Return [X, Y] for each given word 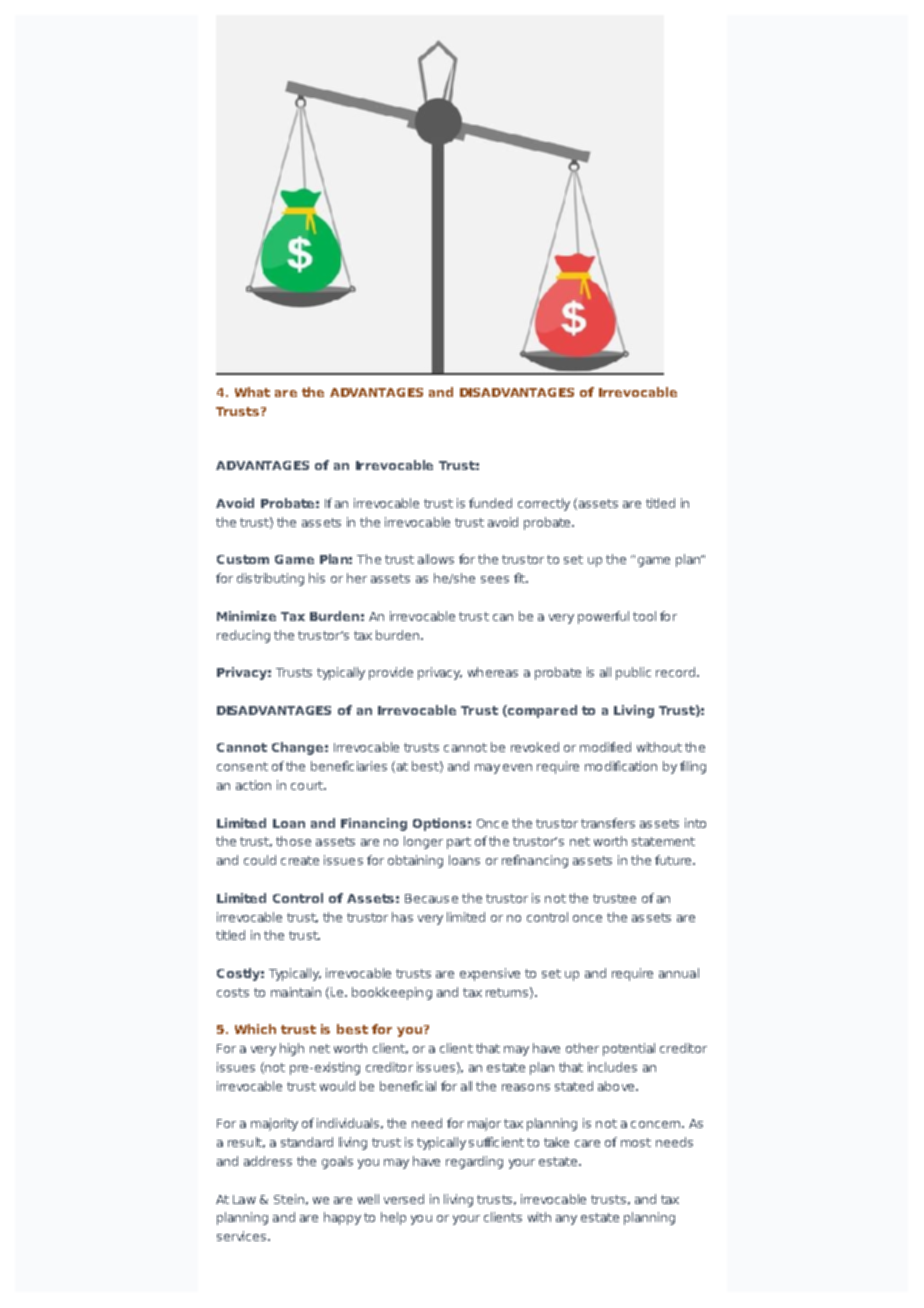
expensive [490, 974]
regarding [474, 1162]
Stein [289, 1199]
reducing [243, 636]
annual [679, 973]
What [252, 392]
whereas [493, 672]
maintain [296, 992]
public [633, 673]
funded [490, 503]
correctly [544, 504]
